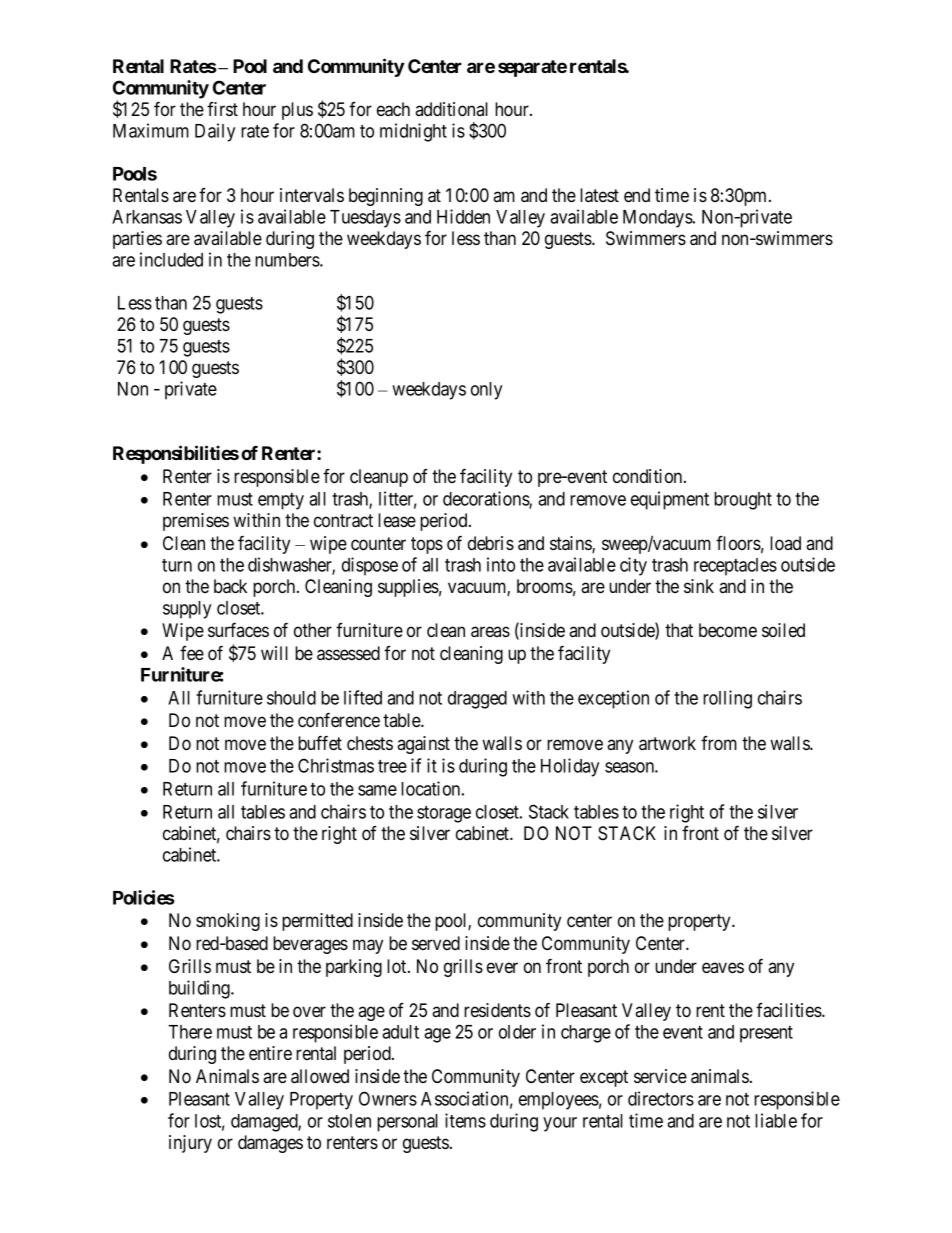 The height and width of the page is (1233, 952). Describe the element at coordinates (444, 814) in the page. I see `storage` at that location.
